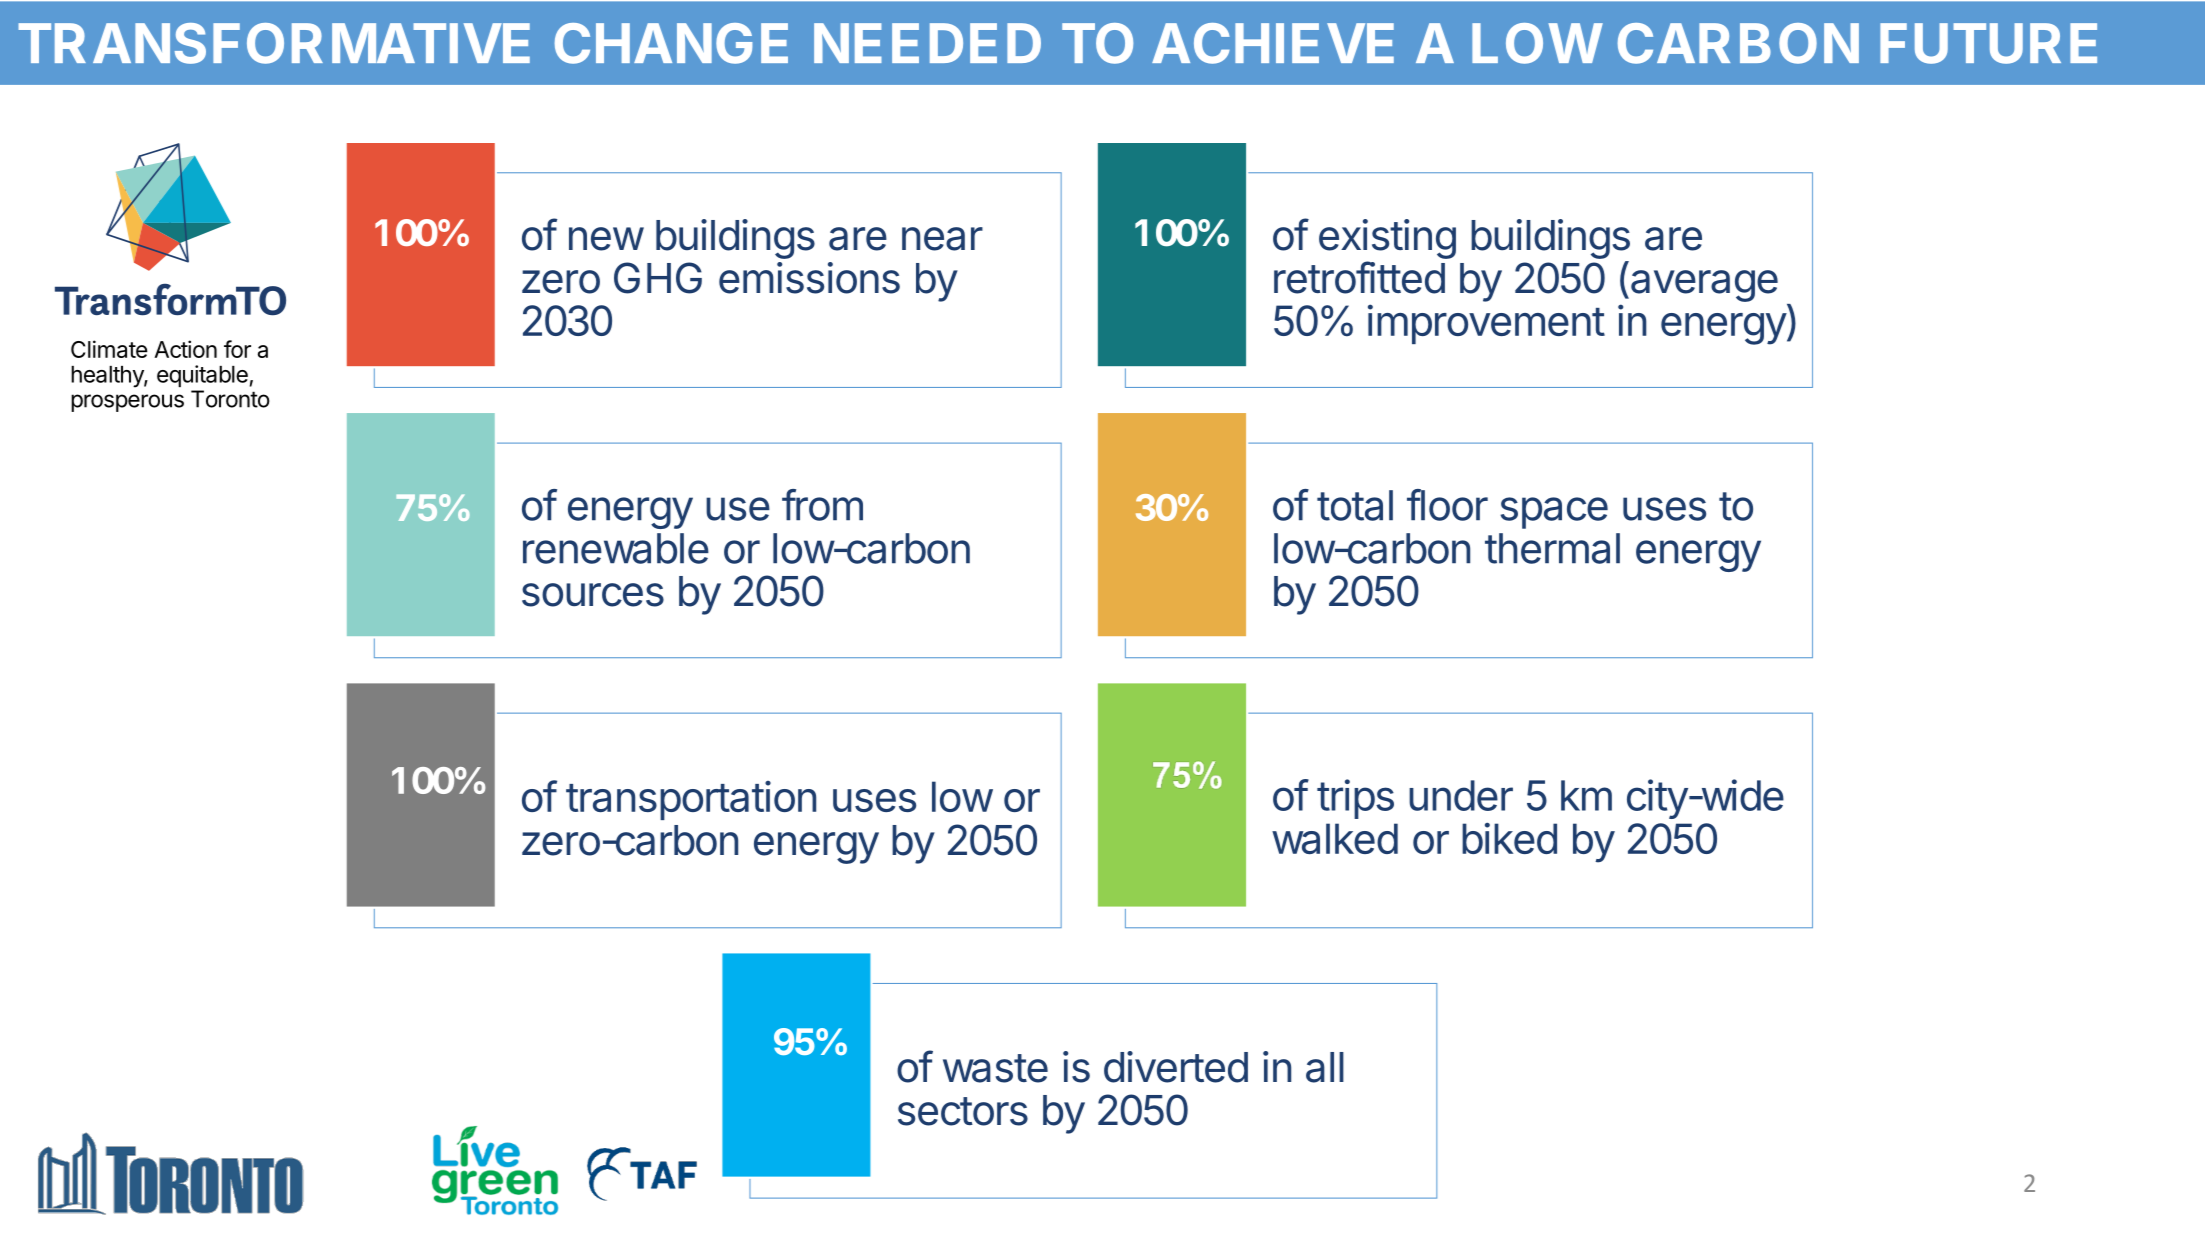  I want to click on transportation, so click(691, 800).
